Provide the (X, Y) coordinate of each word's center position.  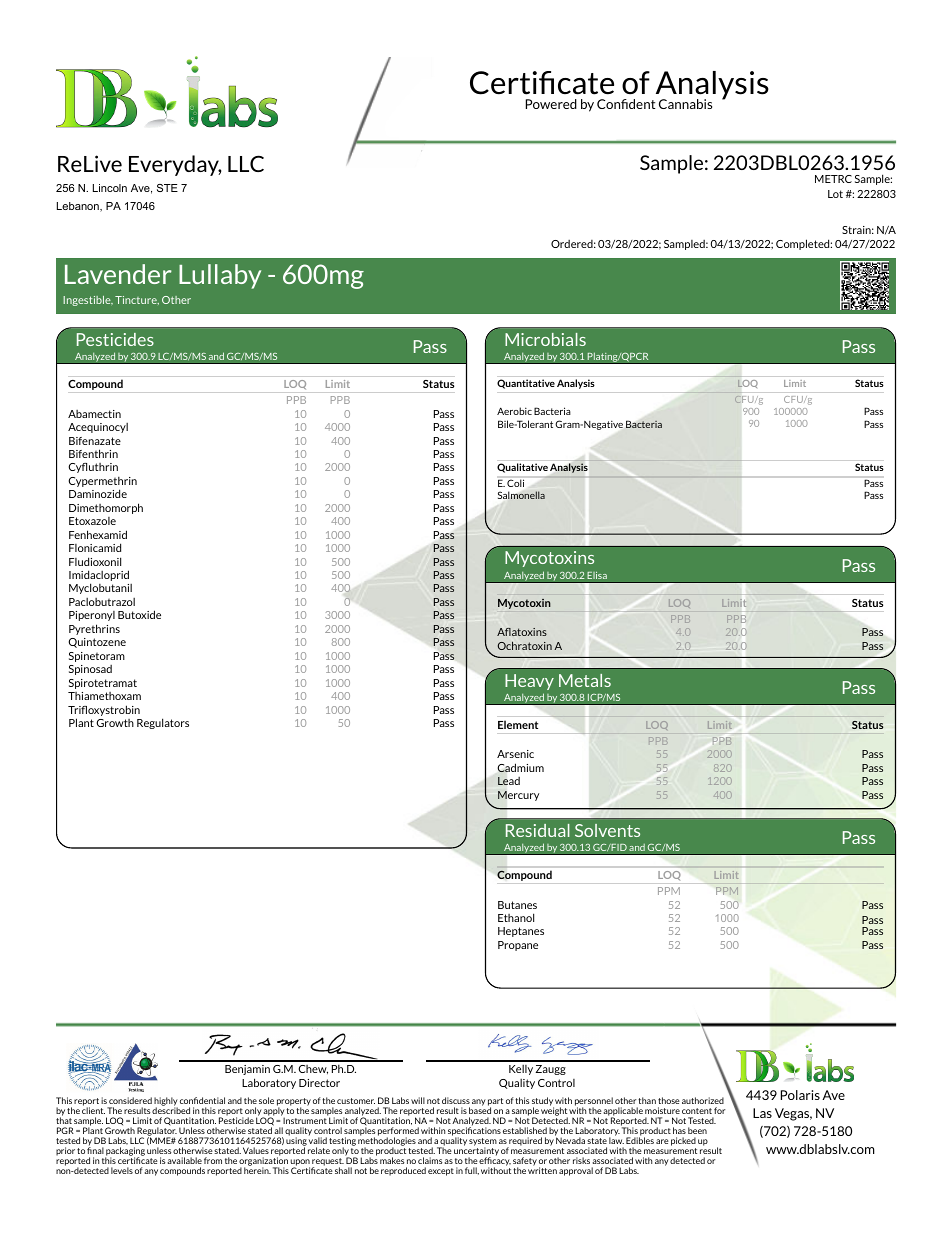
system (483, 1143)
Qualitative (522, 468)
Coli (515, 483)
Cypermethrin (102, 483)
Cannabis (685, 104)
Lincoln (110, 188)
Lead (509, 781)
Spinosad (90, 670)
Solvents (607, 830)
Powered (551, 104)
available (184, 1160)
